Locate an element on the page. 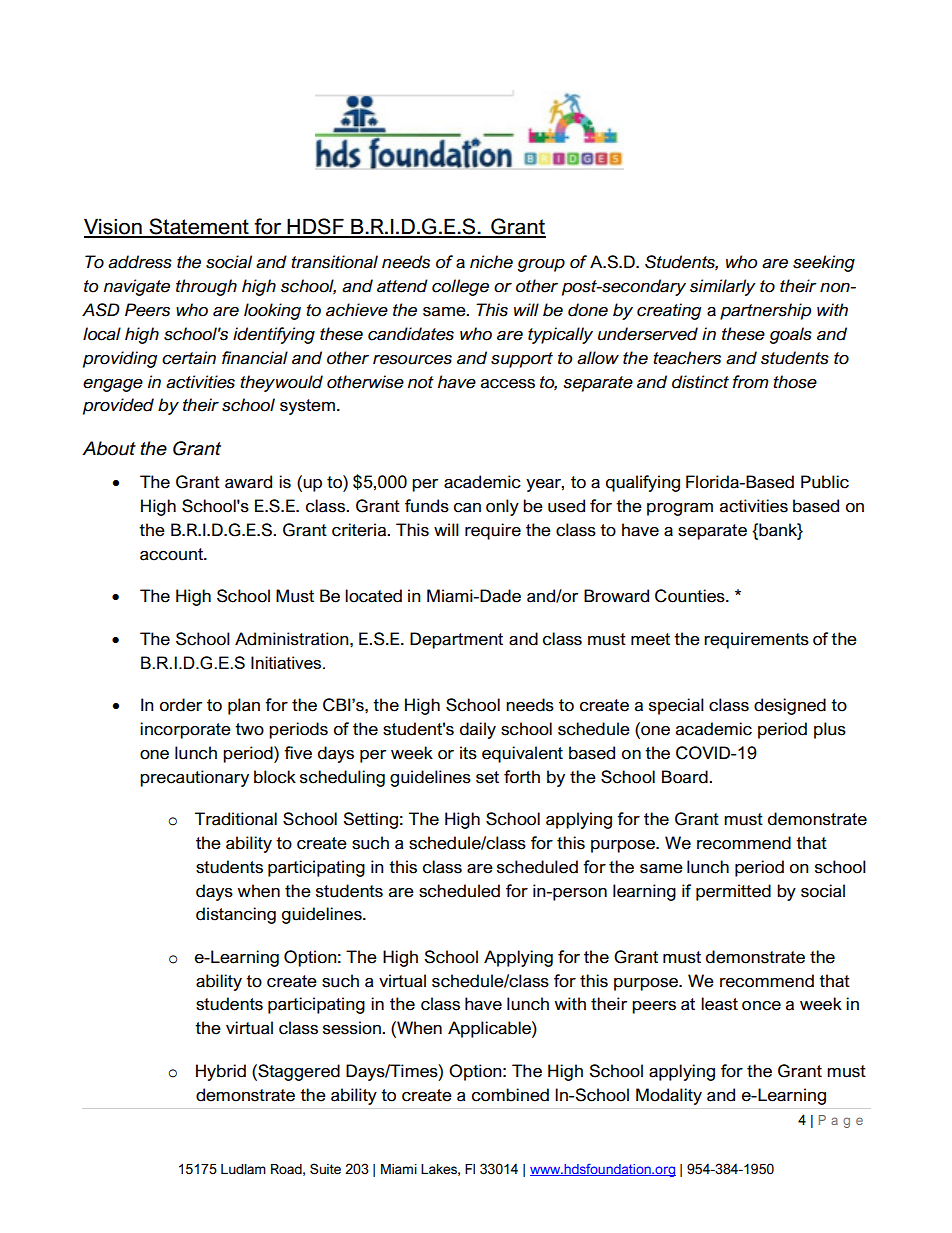 The width and height of the page is (952, 1233). Hybrid is located at coordinates (221, 1072).
